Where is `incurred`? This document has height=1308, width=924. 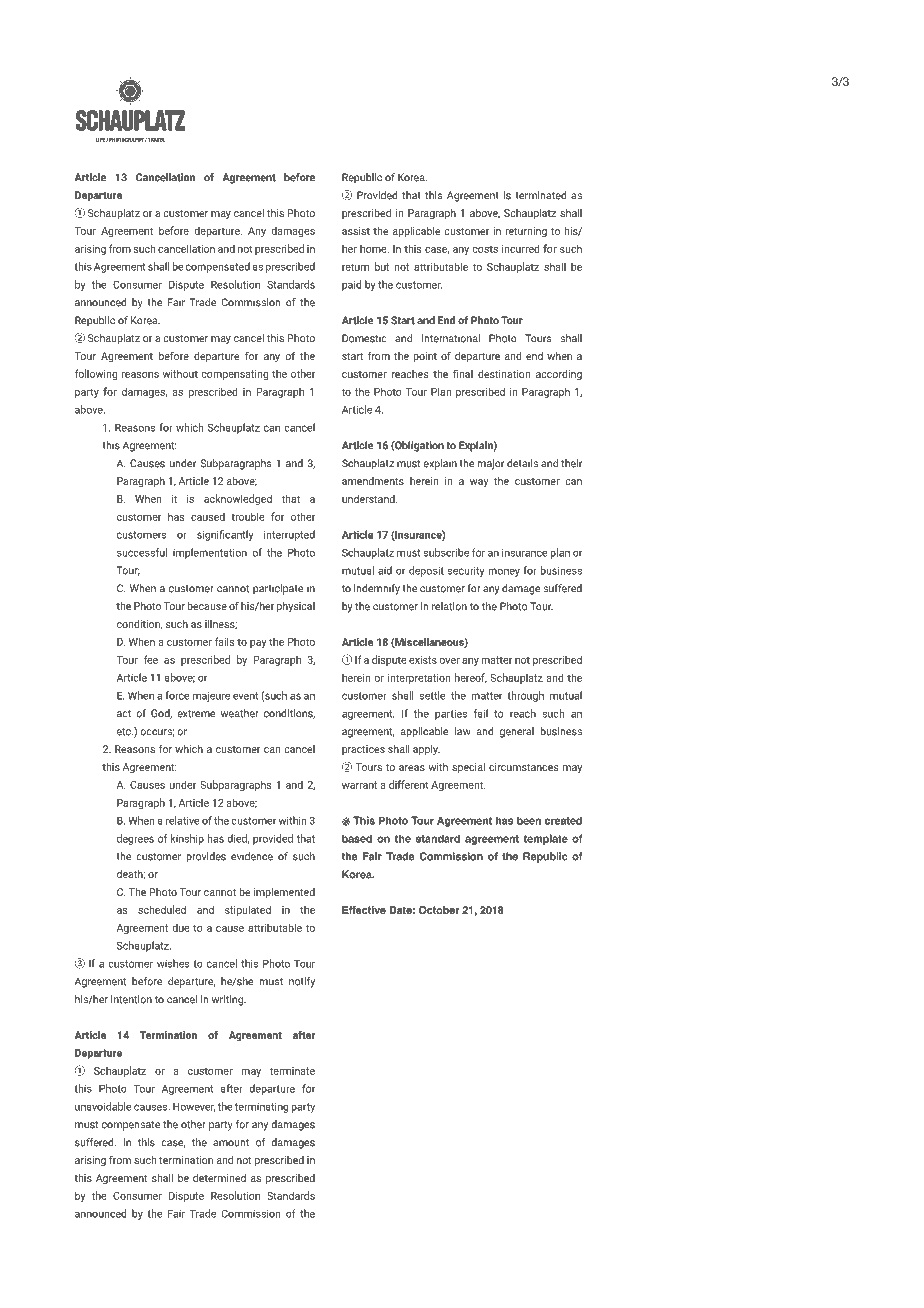 incurred is located at coordinates (521, 248).
